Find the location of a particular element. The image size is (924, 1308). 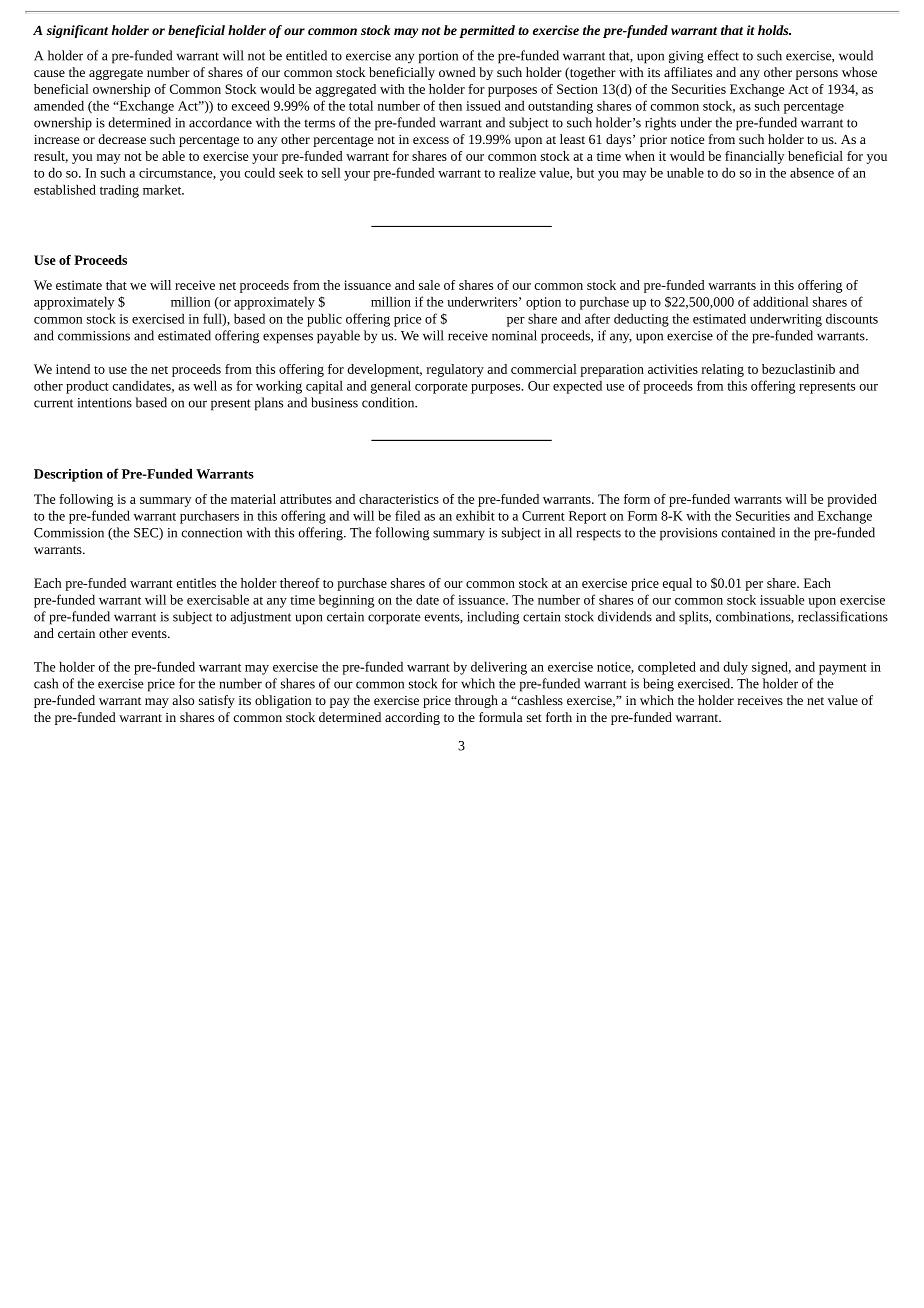

also is located at coordinates (183, 700).
